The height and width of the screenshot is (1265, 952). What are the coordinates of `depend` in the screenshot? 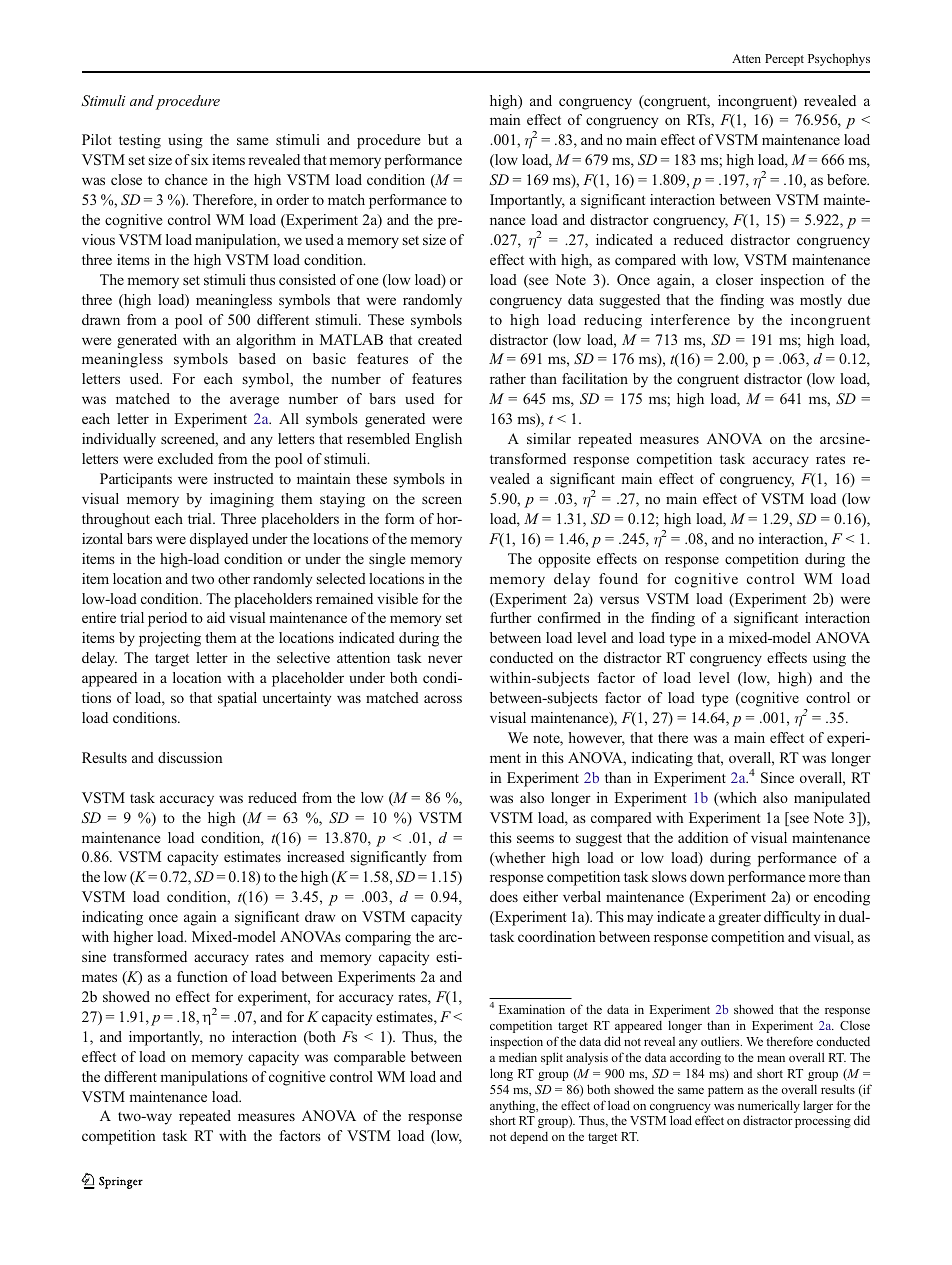 It's located at (529, 1137).
